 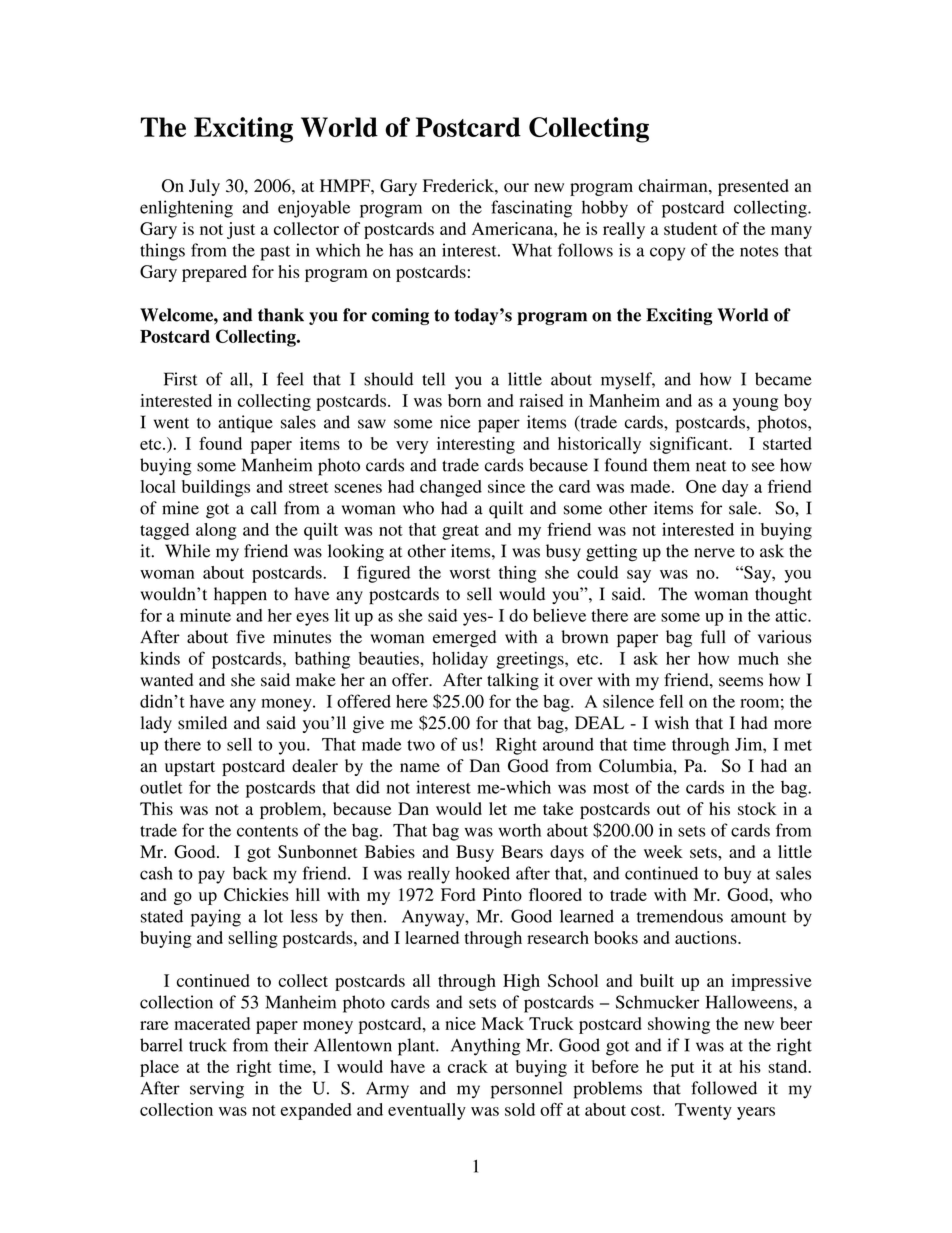 I want to click on serving, so click(x=217, y=1090).
